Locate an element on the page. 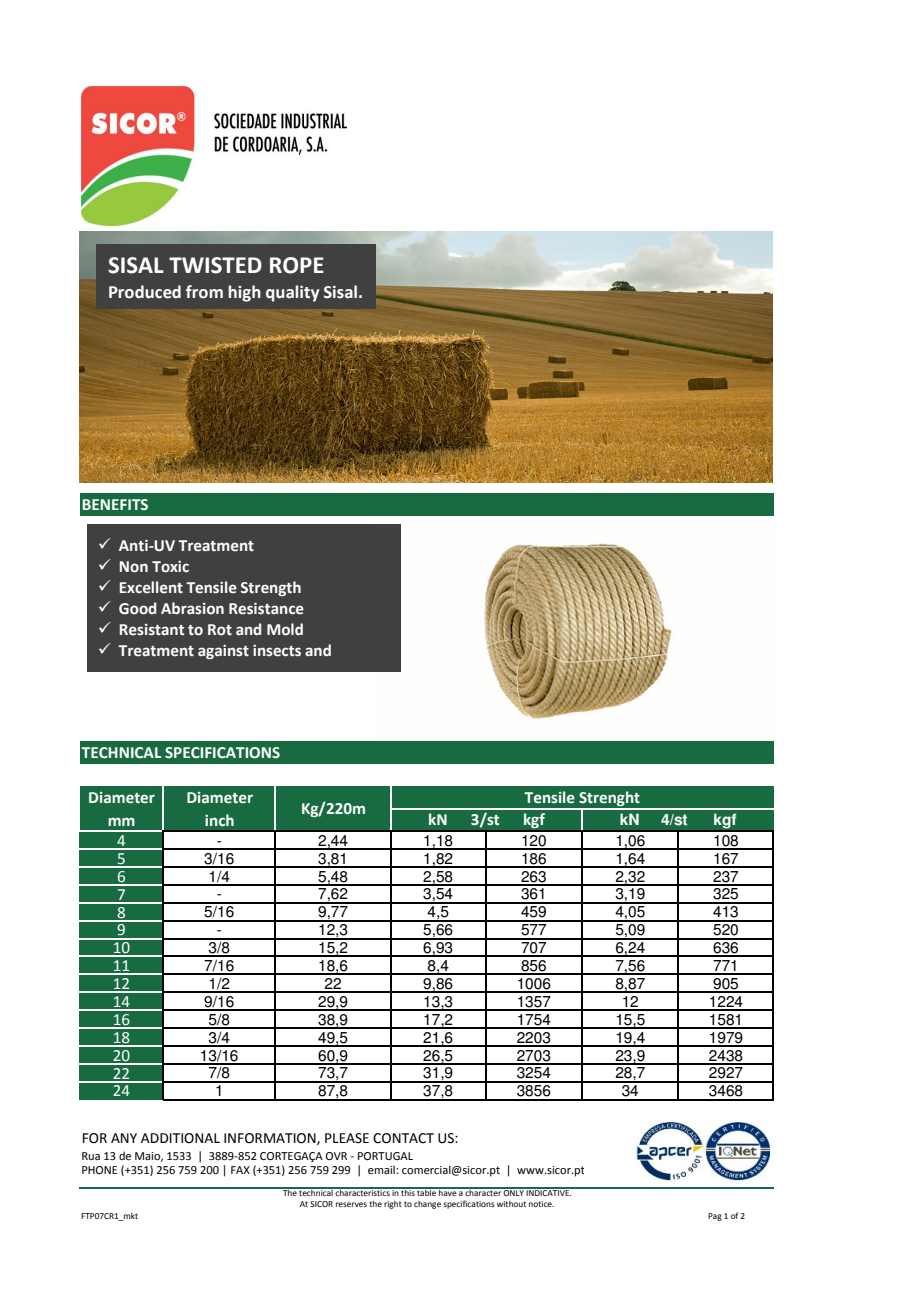  PLEASE is located at coordinates (347, 1138).
